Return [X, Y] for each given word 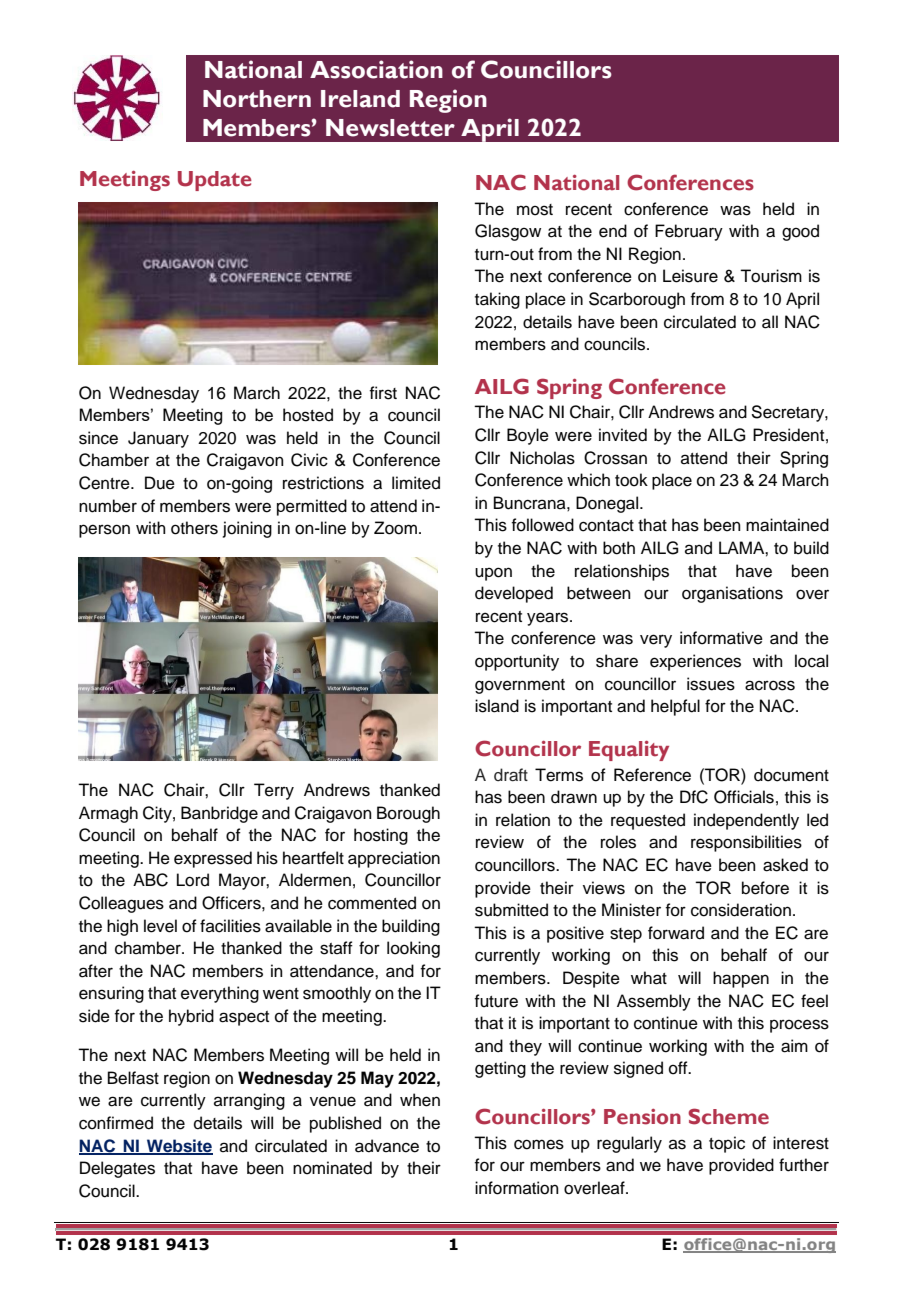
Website [179, 1146]
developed [514, 594]
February [689, 232]
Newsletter [390, 128]
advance [387, 1146]
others [194, 528]
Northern [257, 99]
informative [721, 638]
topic [727, 1144]
